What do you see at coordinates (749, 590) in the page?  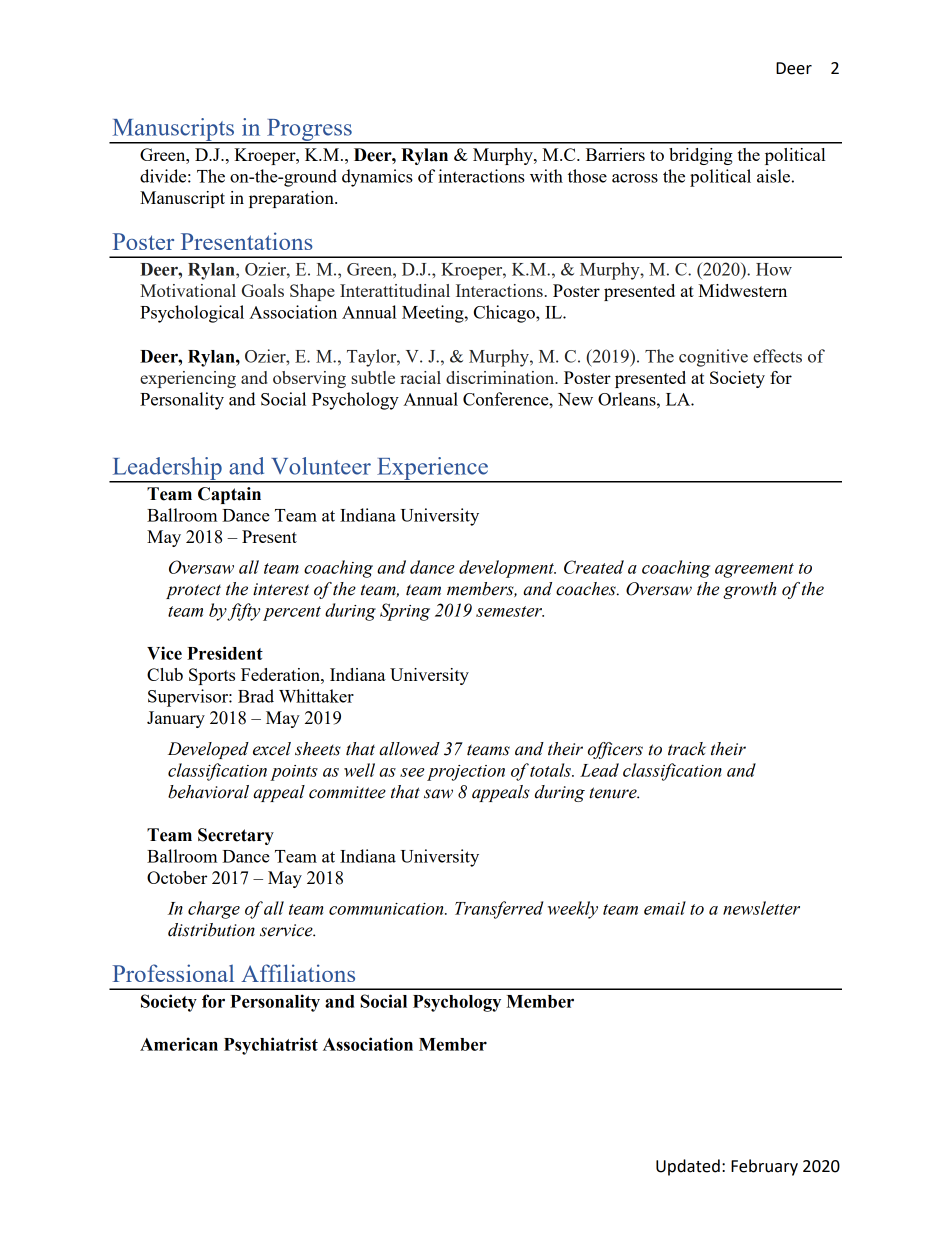 I see `growth` at bounding box center [749, 590].
